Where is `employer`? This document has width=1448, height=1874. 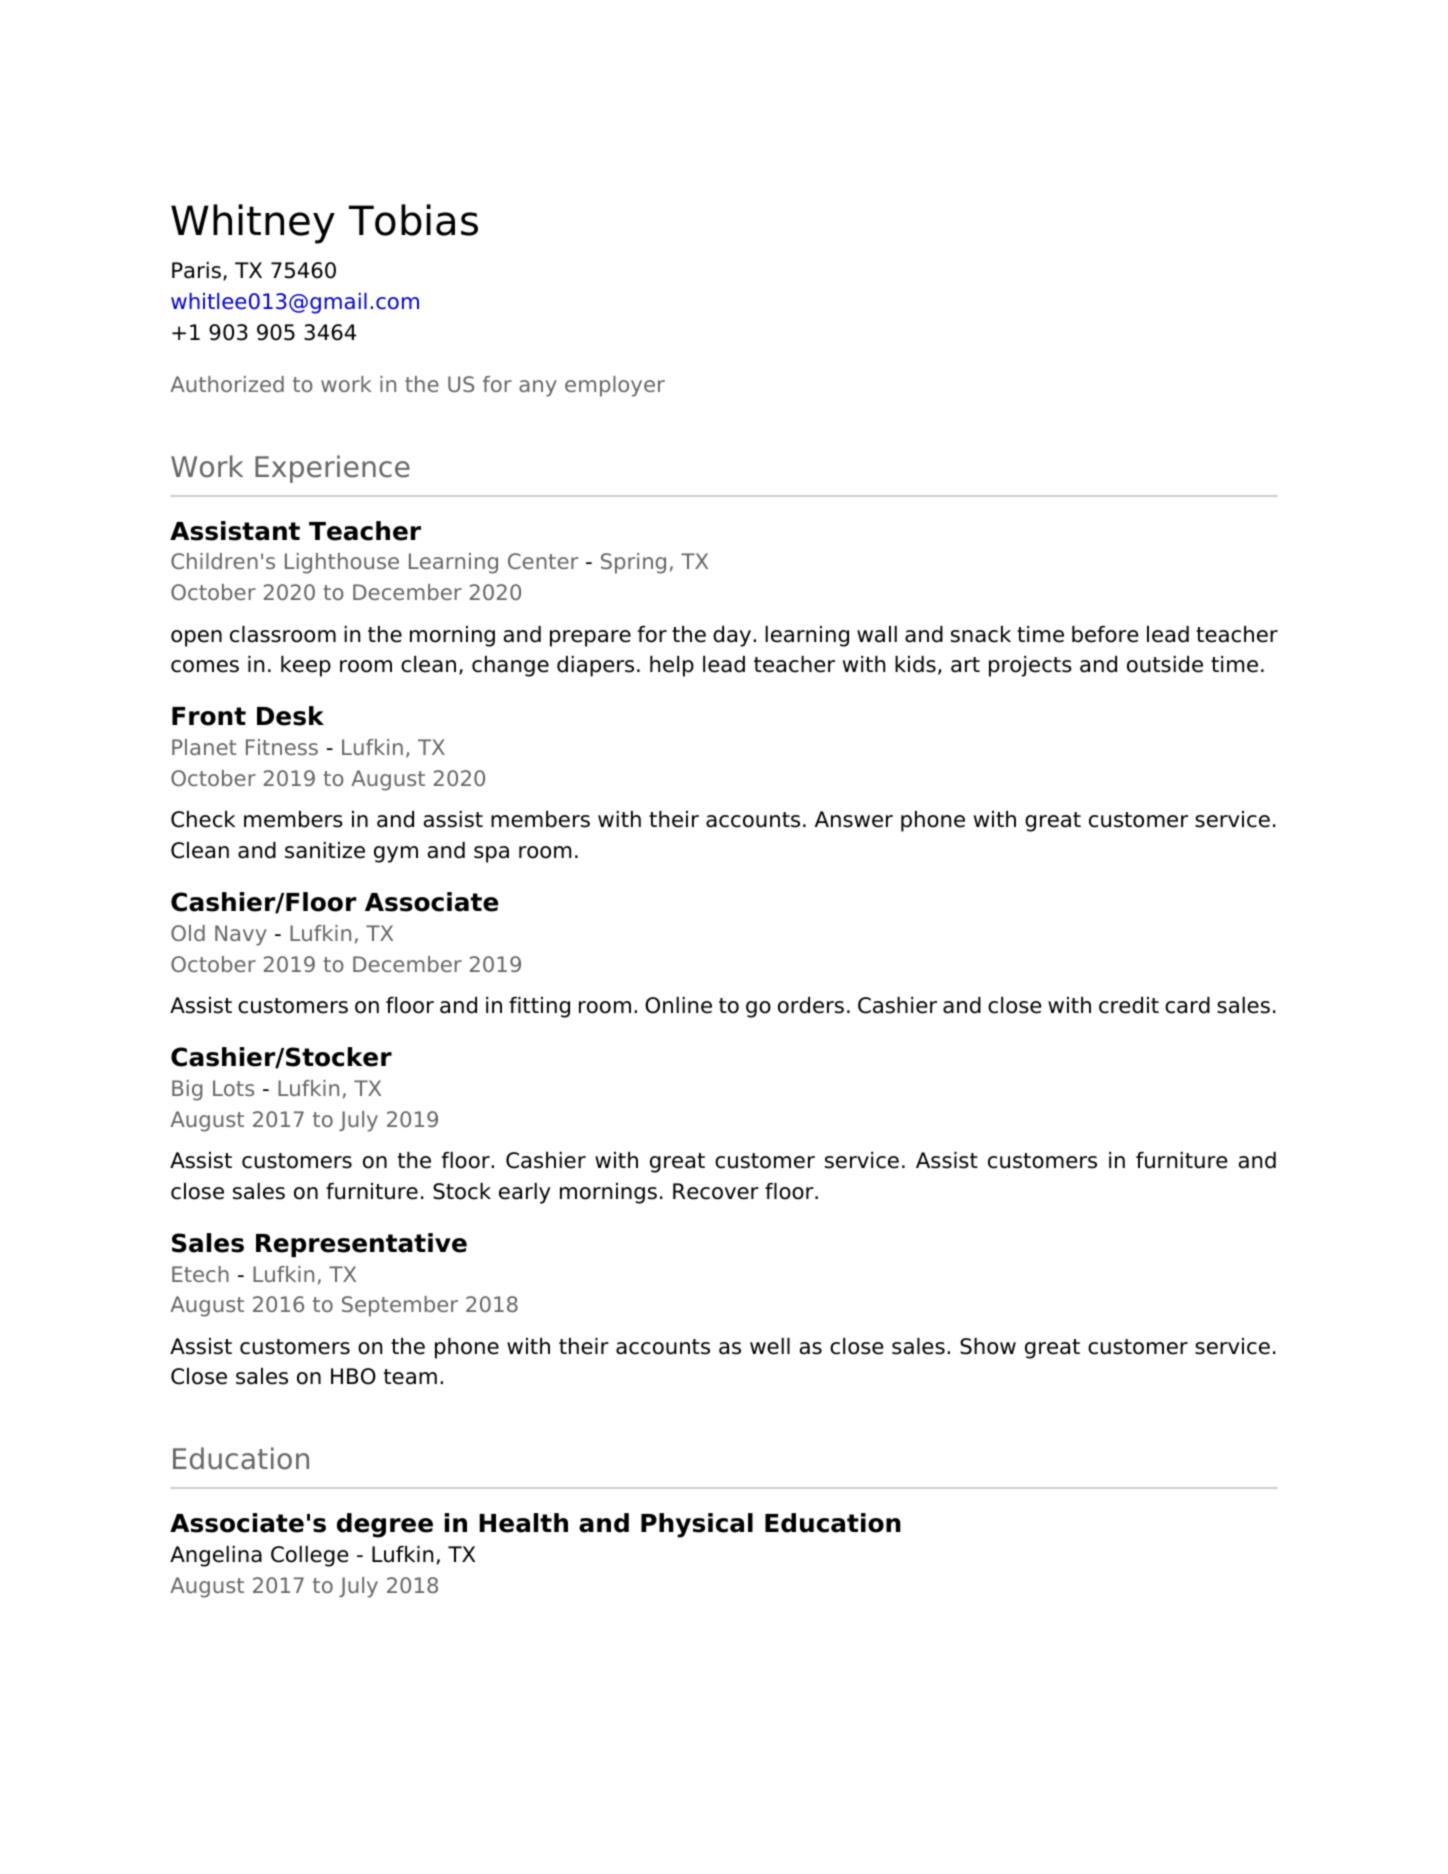
employer is located at coordinates (615, 386).
